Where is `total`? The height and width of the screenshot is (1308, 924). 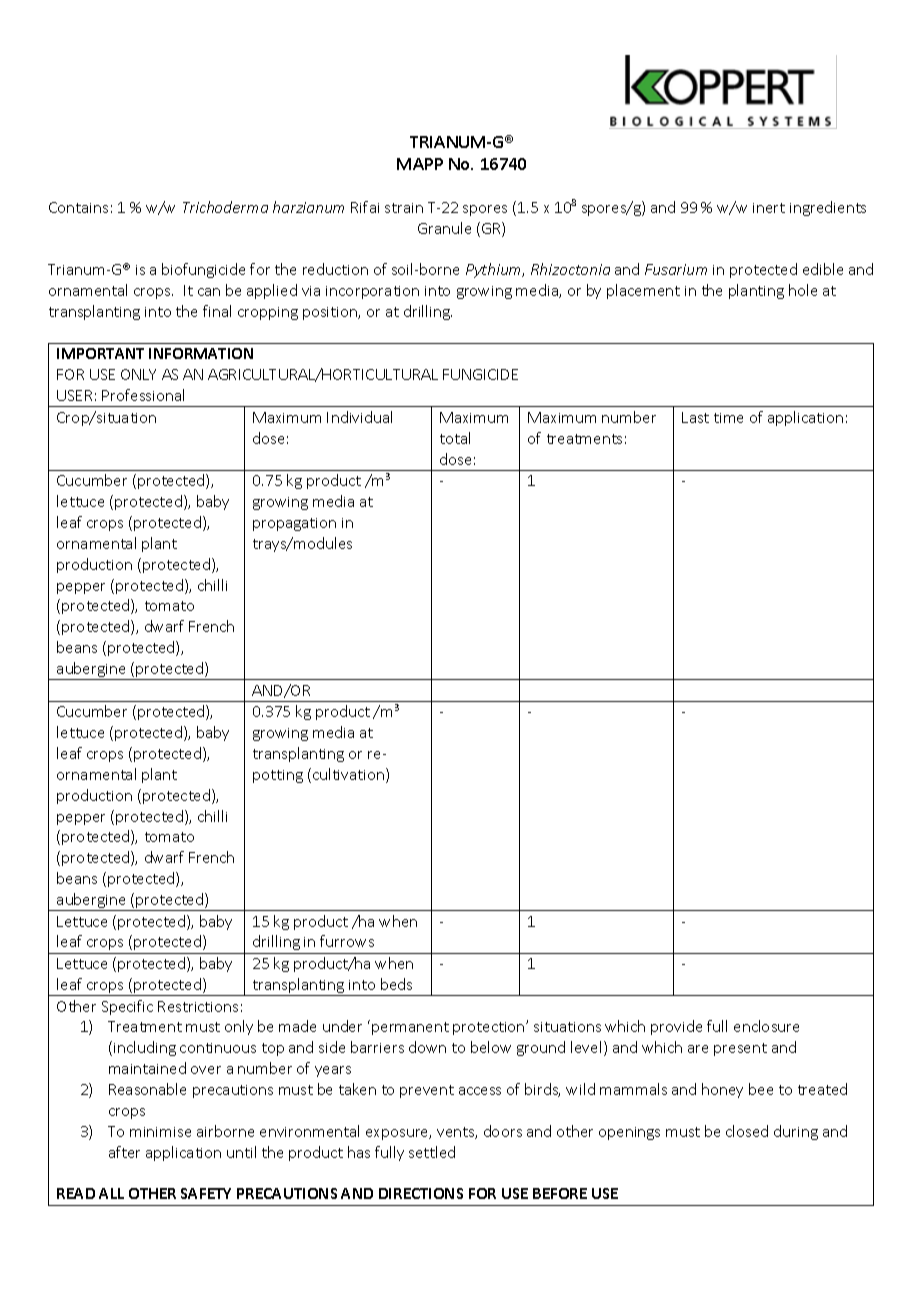
total is located at coordinates (455, 438).
